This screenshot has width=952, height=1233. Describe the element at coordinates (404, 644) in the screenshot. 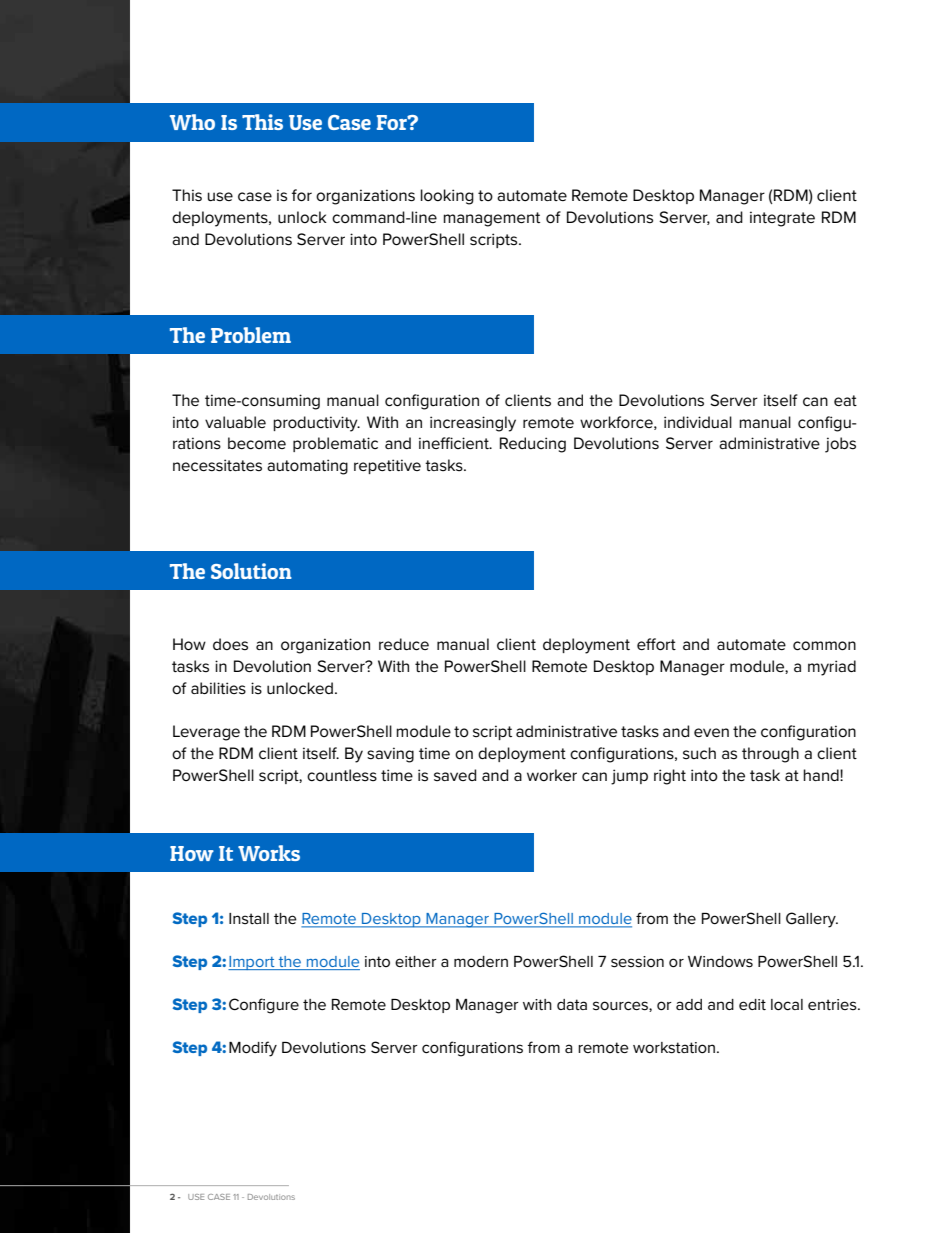

I see `reduce` at that location.
